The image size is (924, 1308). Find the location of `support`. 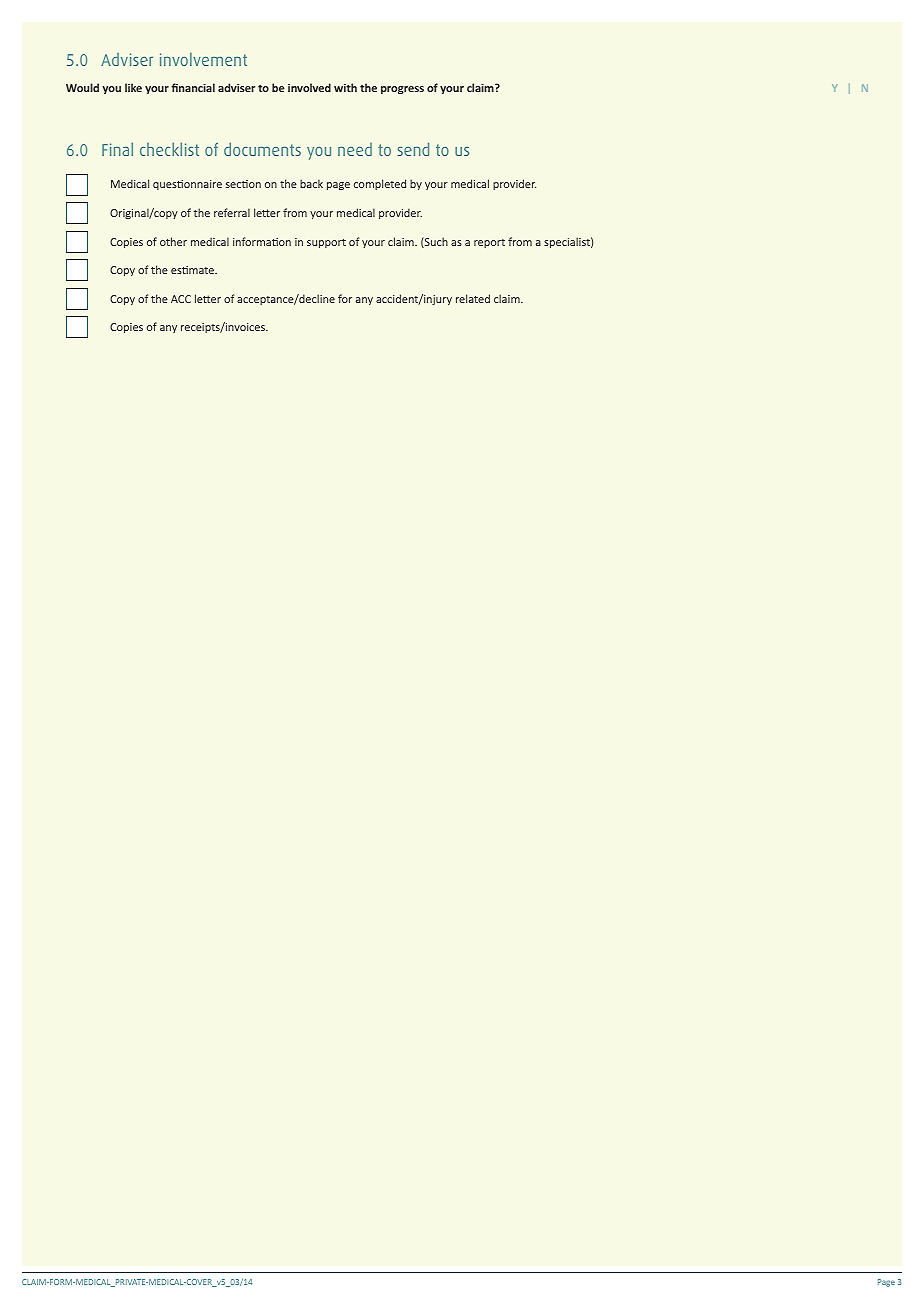

support is located at coordinates (326, 243).
